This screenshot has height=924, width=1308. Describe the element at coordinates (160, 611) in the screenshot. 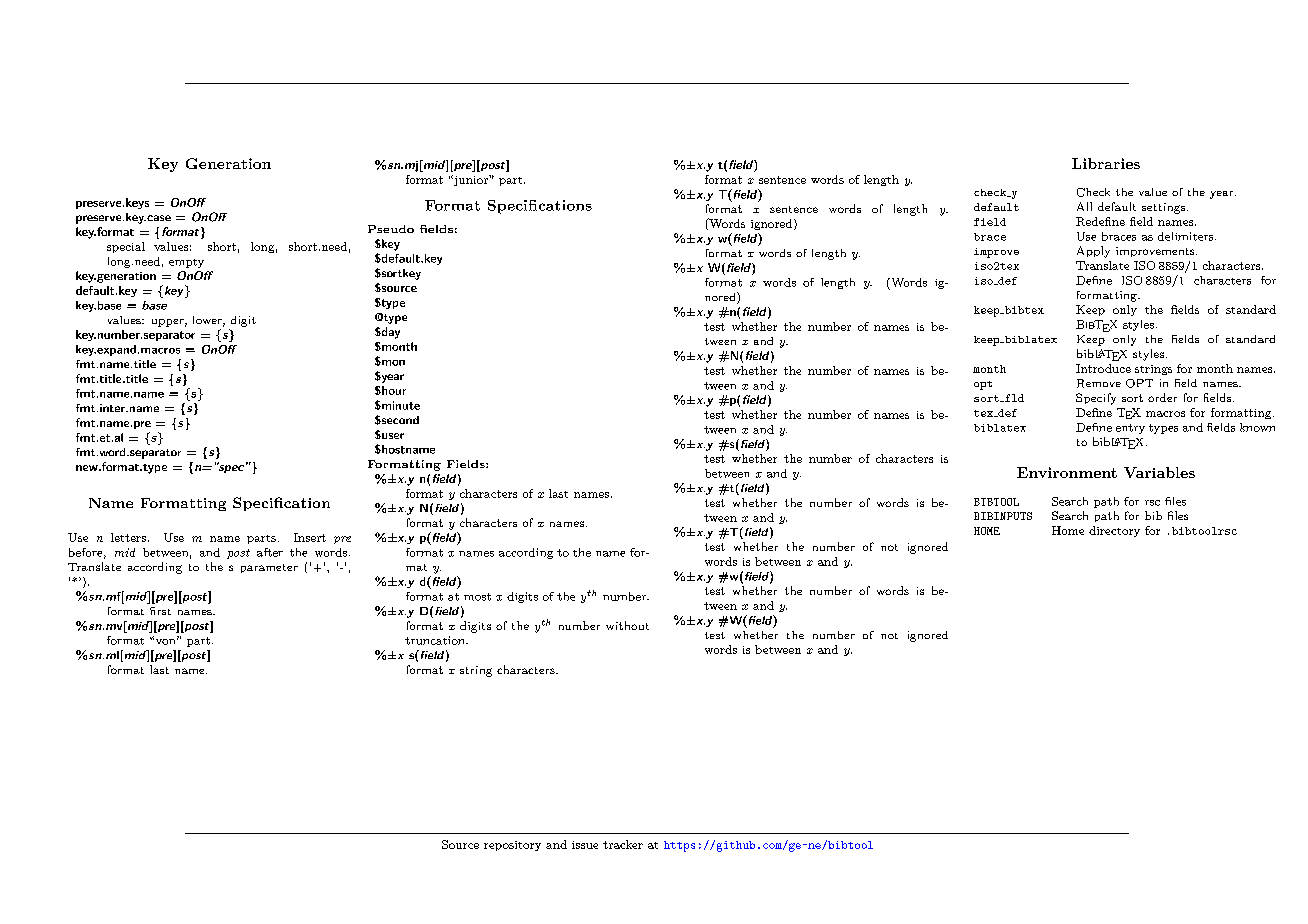

I see `first` at that location.
